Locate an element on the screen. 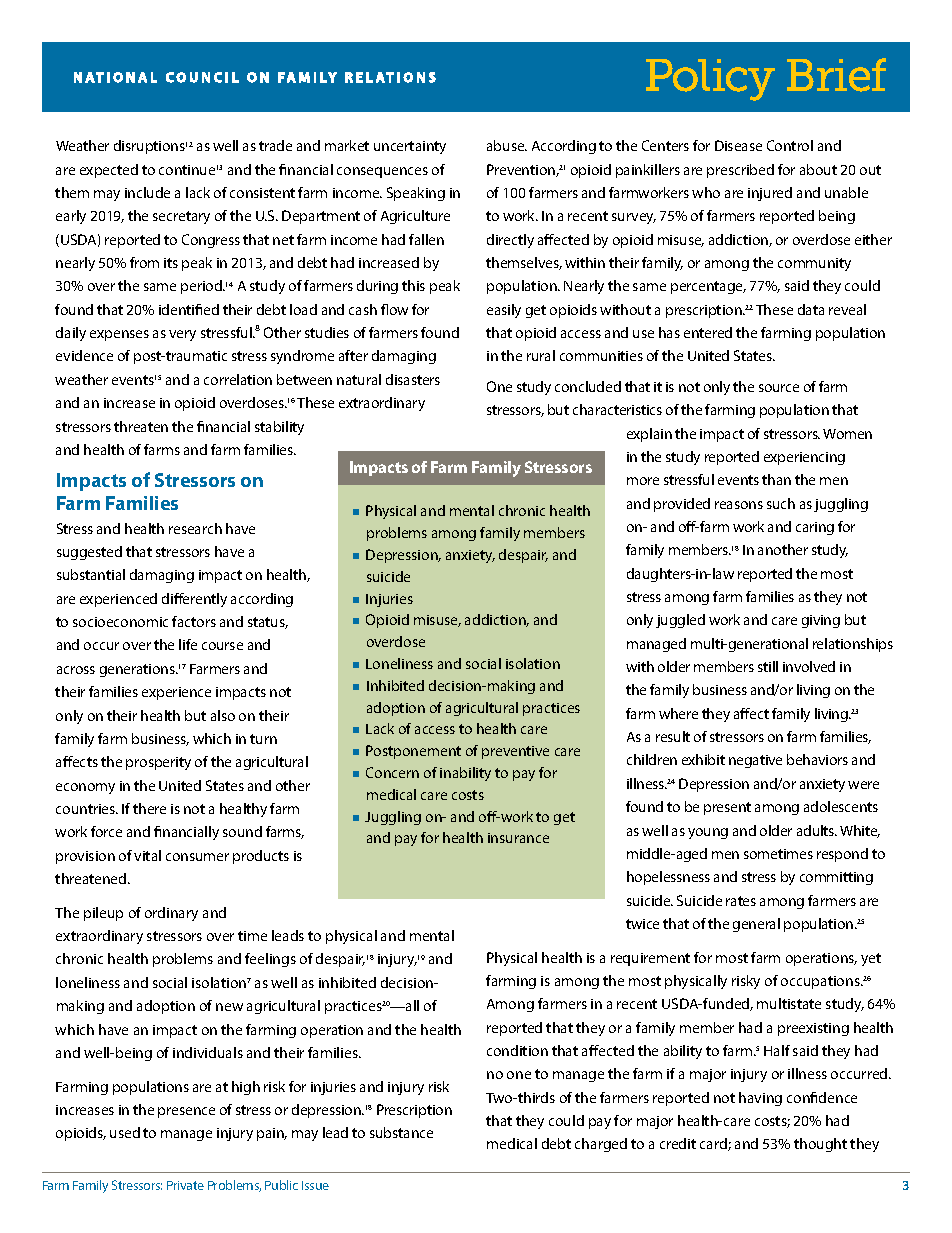 Image resolution: width=952 pixels, height=1233 pixels. there is located at coordinates (149, 808).
